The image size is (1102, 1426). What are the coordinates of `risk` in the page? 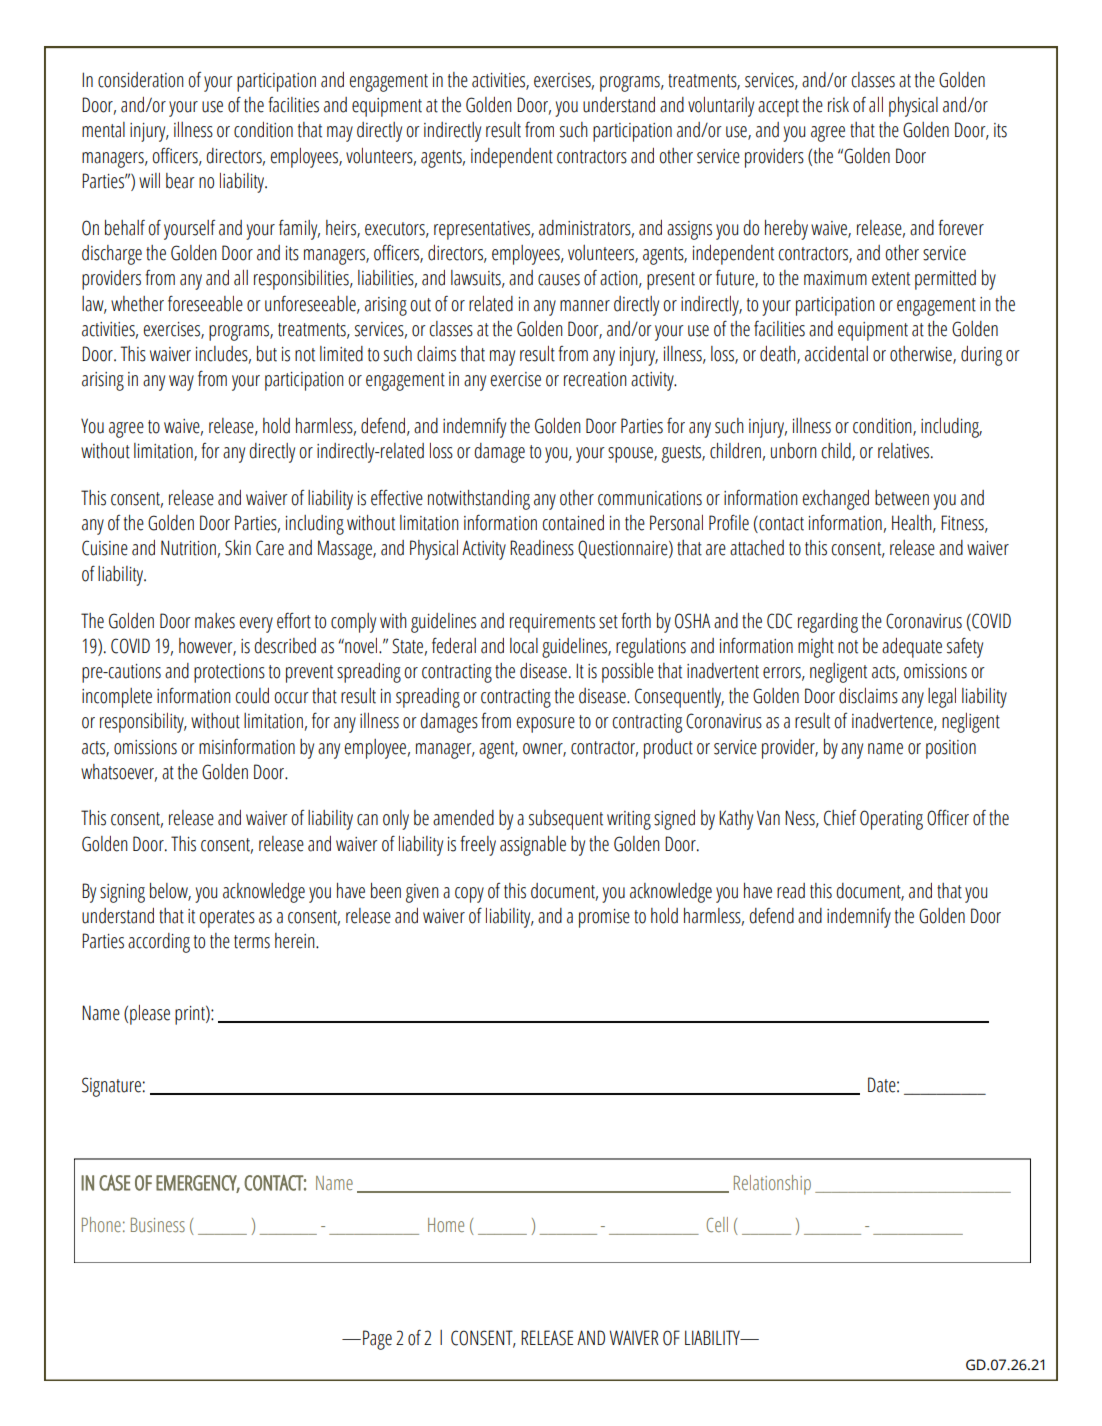 It's located at (838, 105).
